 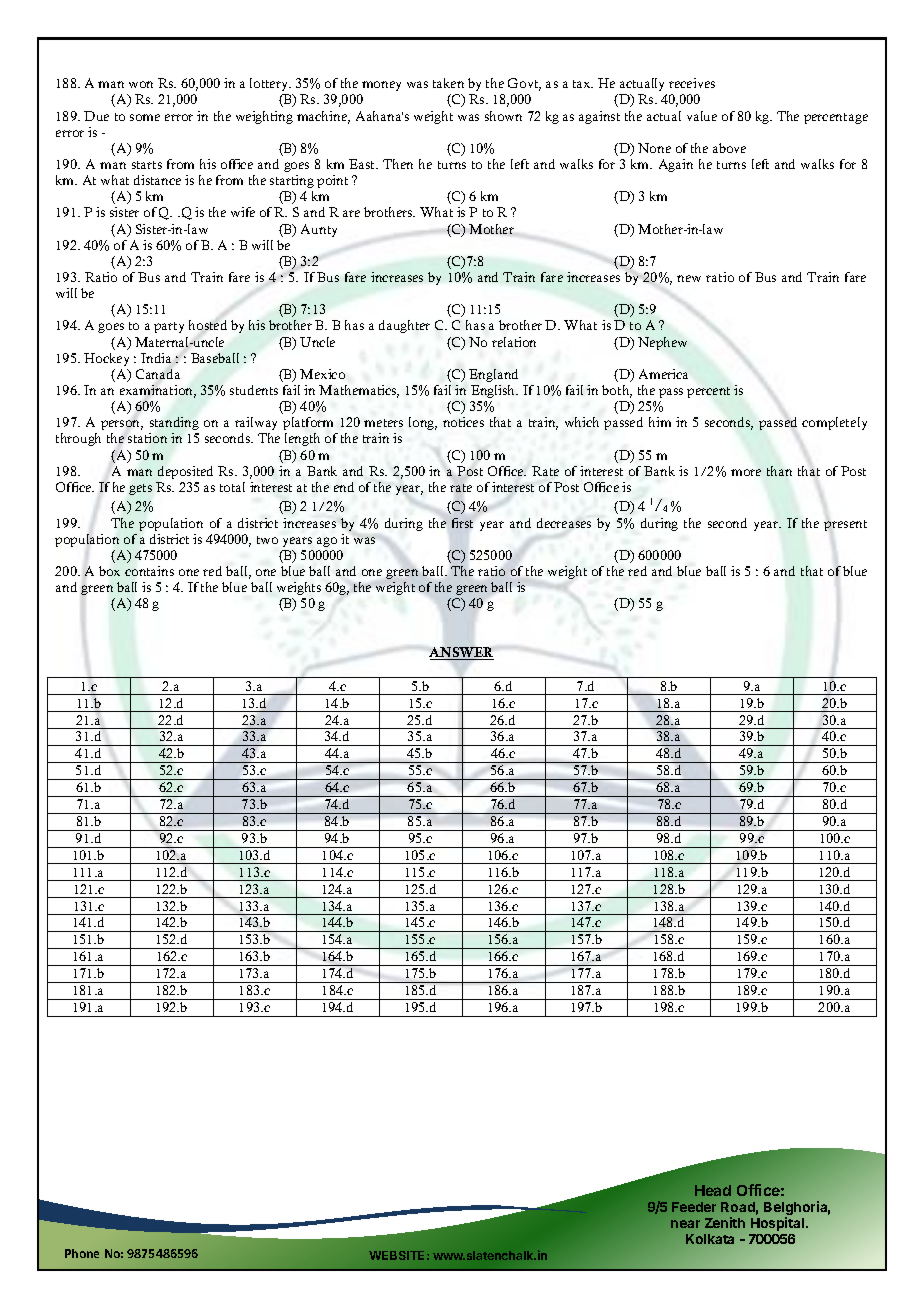 What do you see at coordinates (694, 1207) in the screenshot?
I see `Feeder` at bounding box center [694, 1207].
